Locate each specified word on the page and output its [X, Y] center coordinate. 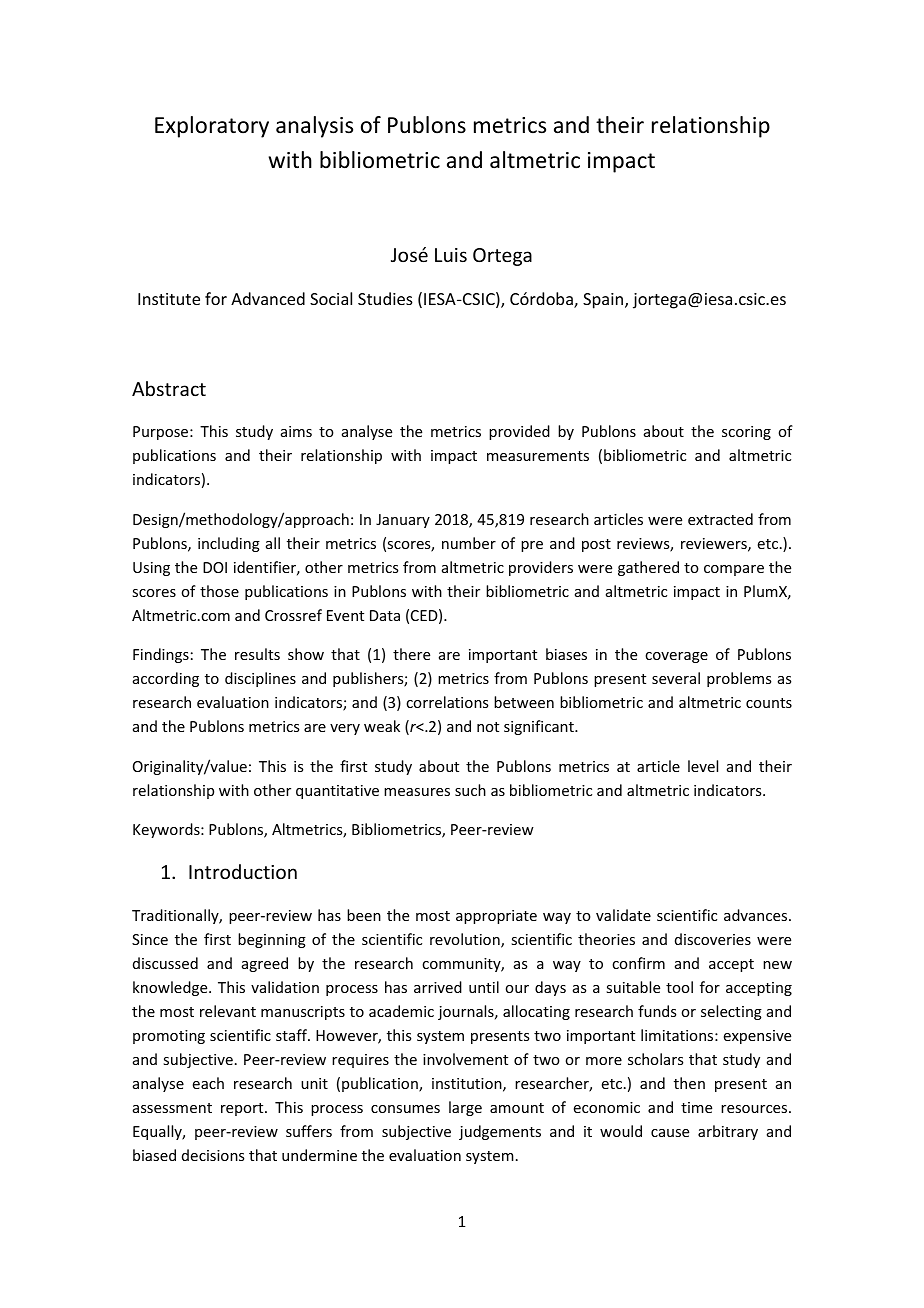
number [469, 543]
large [465, 1108]
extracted [720, 519]
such [470, 790]
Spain [604, 301]
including [229, 544]
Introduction [243, 871]
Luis [451, 255]
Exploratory [212, 127]
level [703, 766]
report [243, 1109]
